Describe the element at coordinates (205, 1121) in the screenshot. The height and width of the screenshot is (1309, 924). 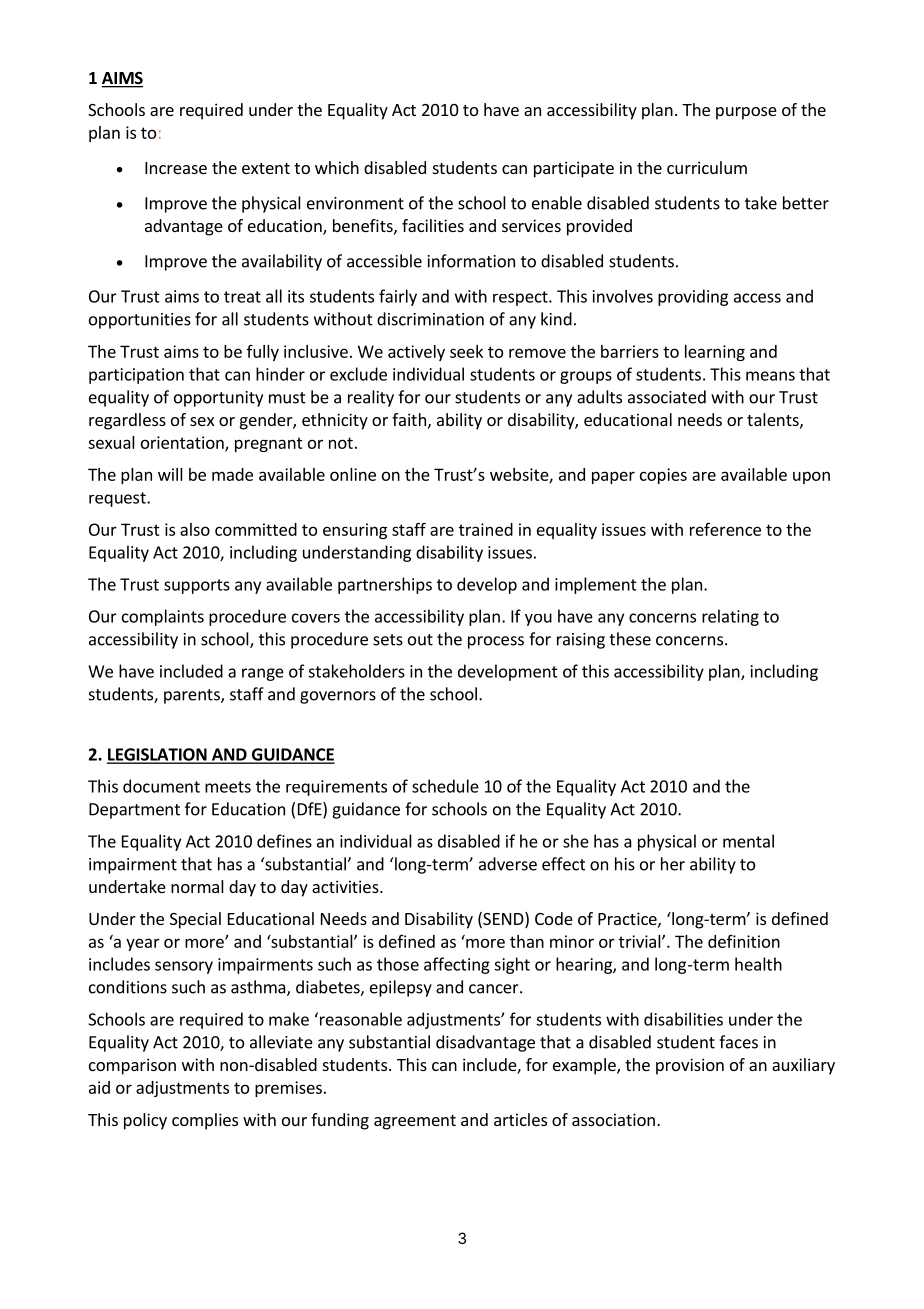
I see `complies` at that location.
